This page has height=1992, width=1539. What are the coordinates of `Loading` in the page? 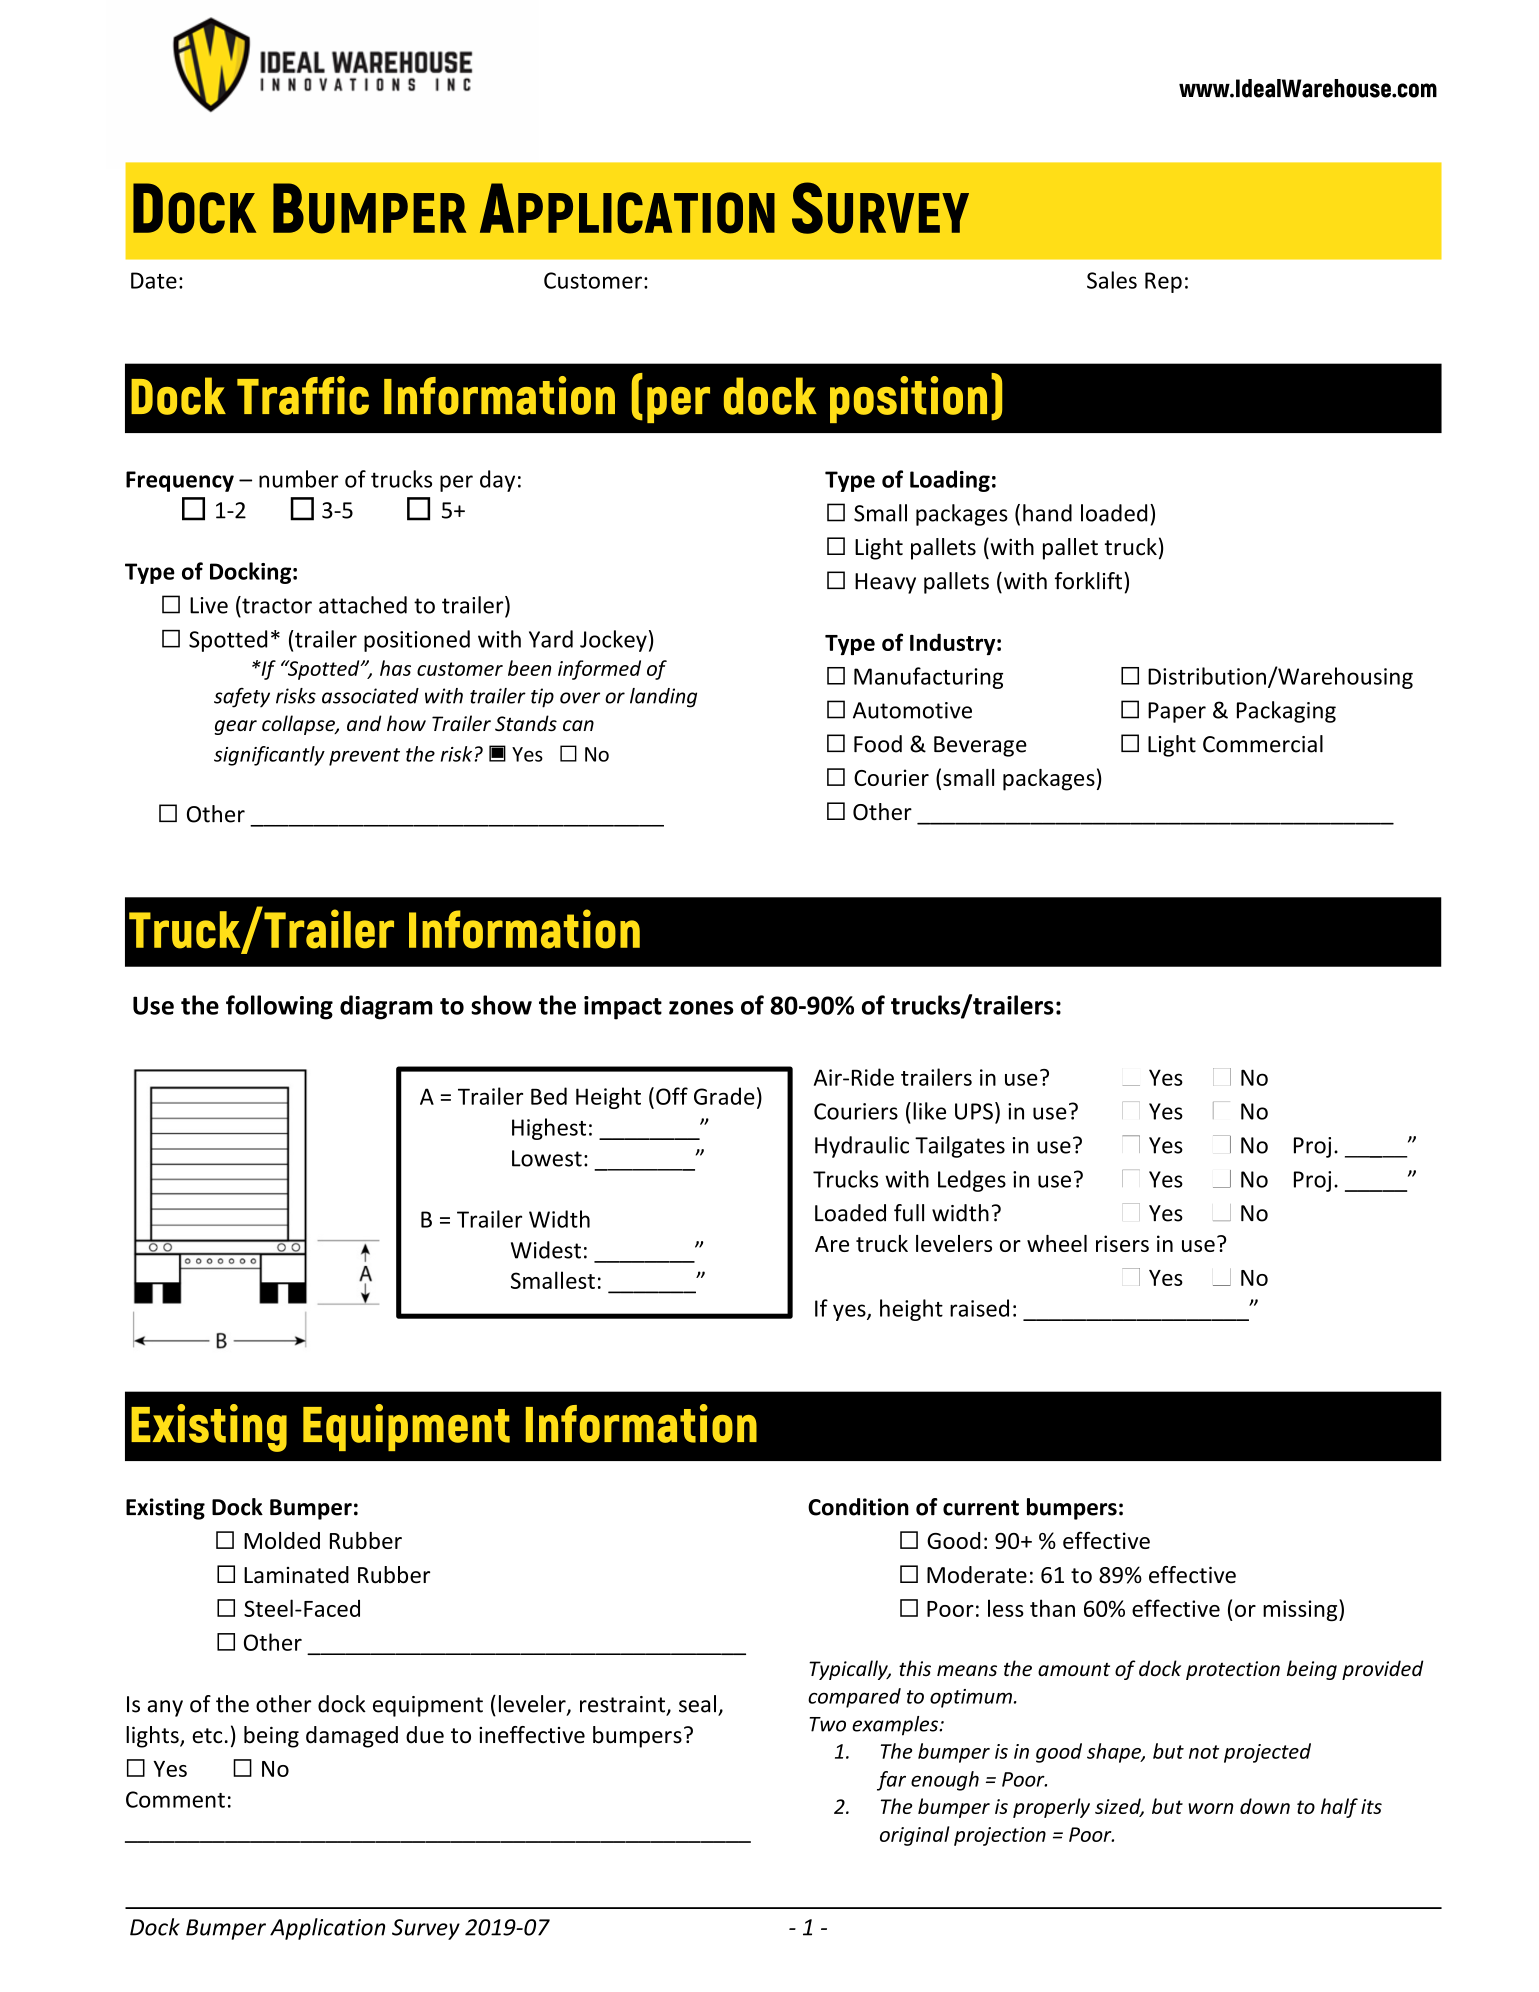 It's located at (950, 481).
